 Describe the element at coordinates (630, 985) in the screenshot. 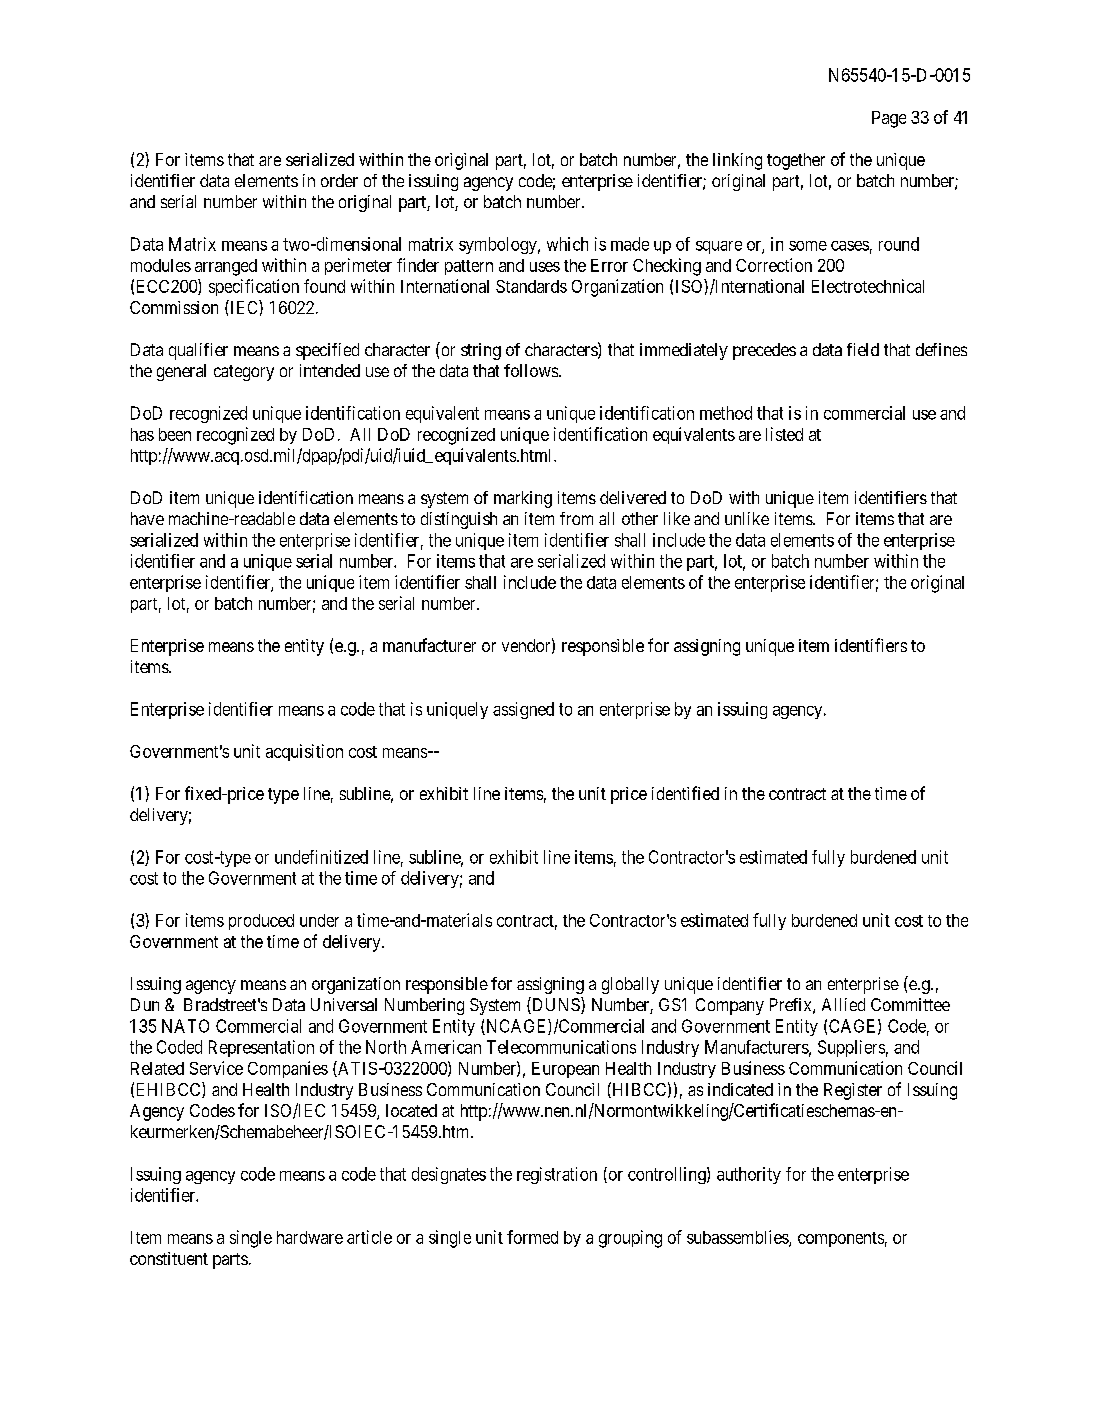

I see `globally` at that location.
